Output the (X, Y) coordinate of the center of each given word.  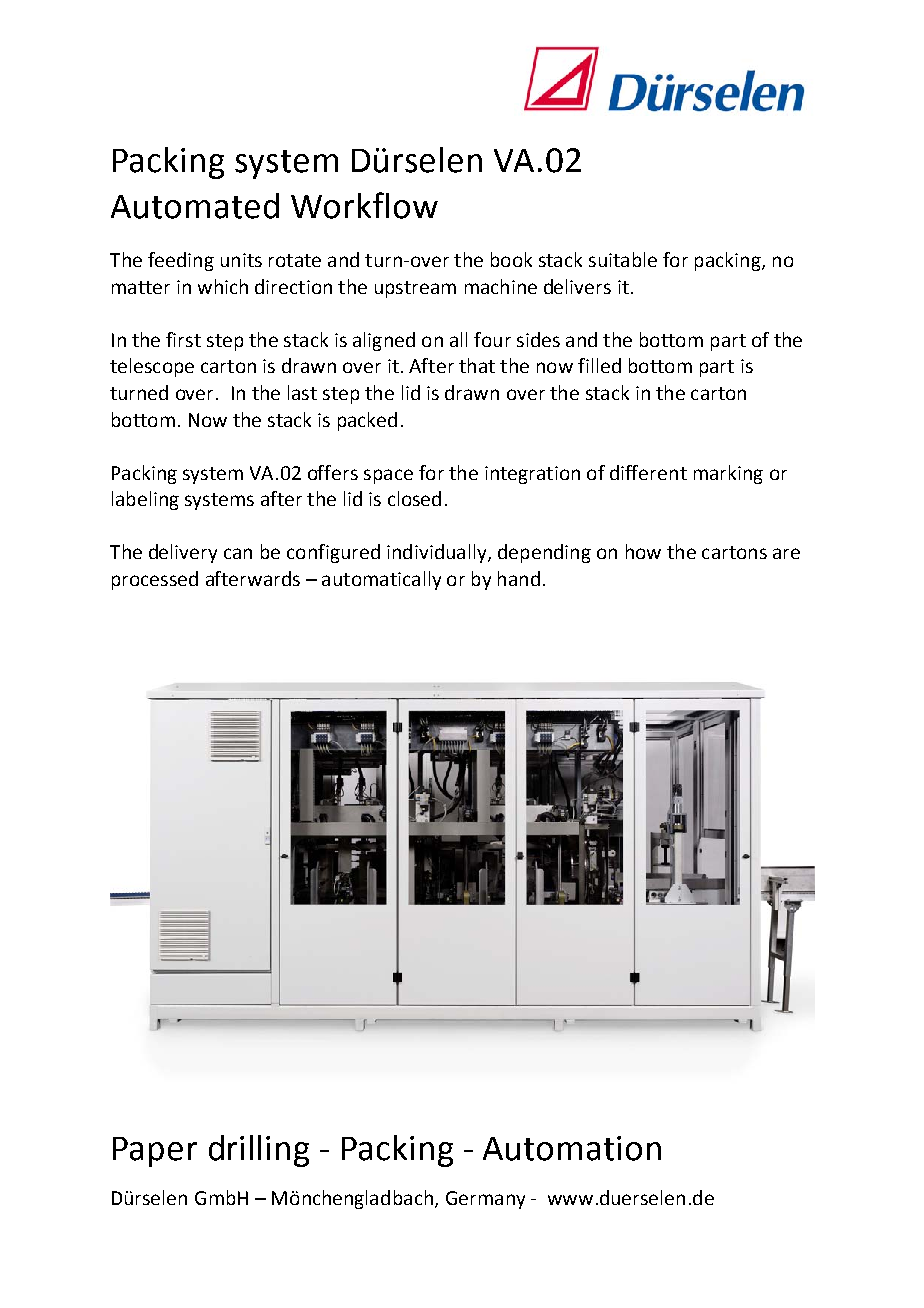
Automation (572, 1148)
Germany (485, 1200)
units (241, 260)
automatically (381, 580)
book (511, 259)
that (477, 365)
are (786, 553)
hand (519, 578)
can (238, 553)
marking (728, 474)
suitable (623, 259)
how (643, 551)
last (302, 392)
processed (155, 580)
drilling (259, 1151)
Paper (155, 1152)
